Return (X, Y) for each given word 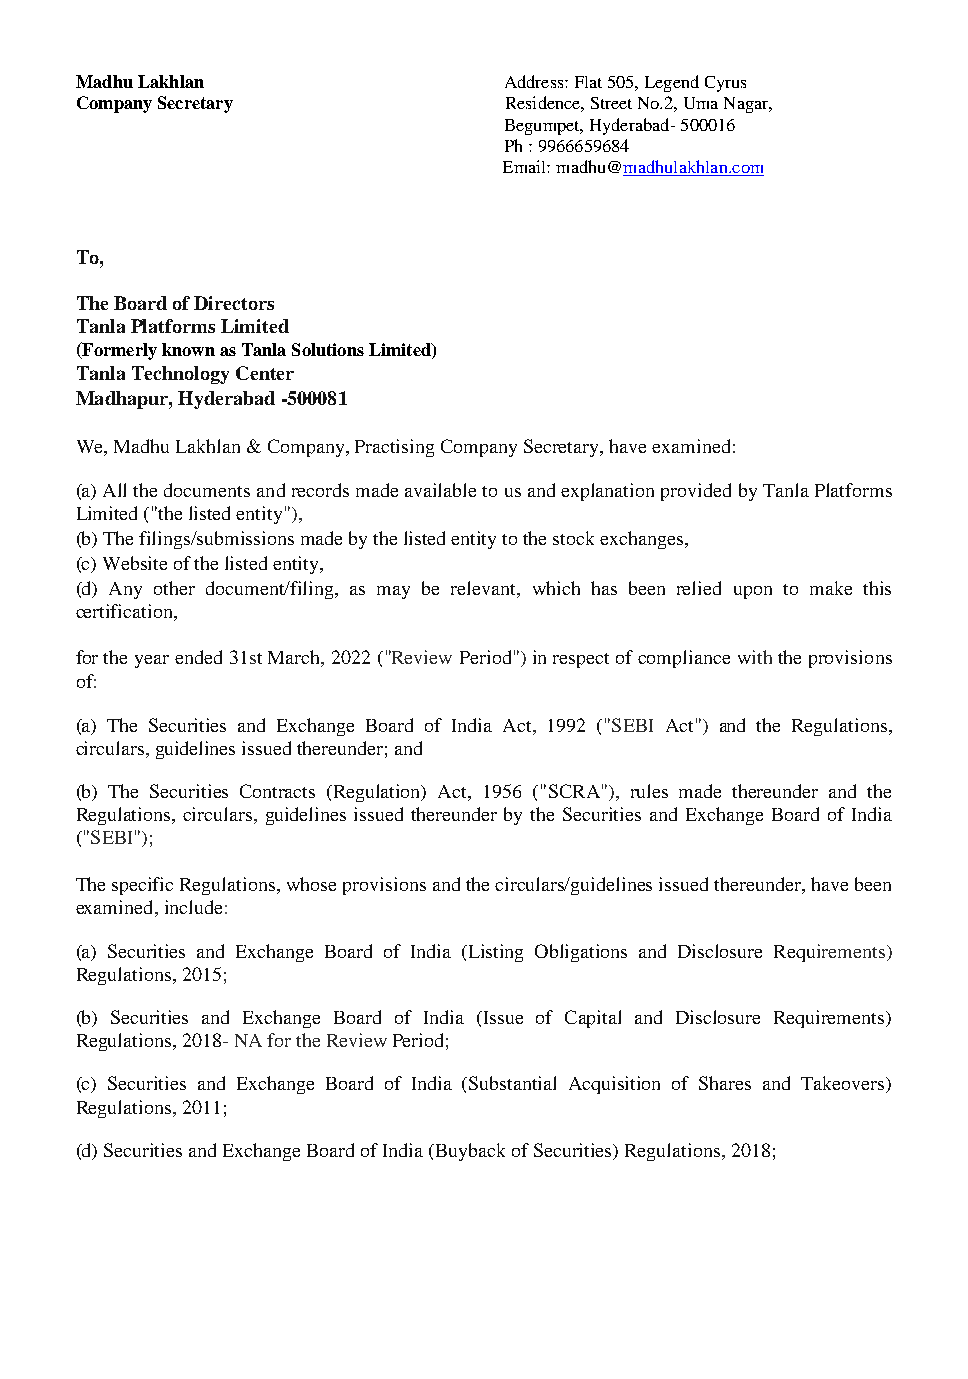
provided (696, 492)
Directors (234, 303)
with (755, 657)
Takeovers (844, 1084)
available (440, 490)
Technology (180, 375)
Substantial (512, 1083)
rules (649, 791)
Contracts (277, 791)
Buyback (469, 1152)
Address (535, 81)
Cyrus (725, 84)
